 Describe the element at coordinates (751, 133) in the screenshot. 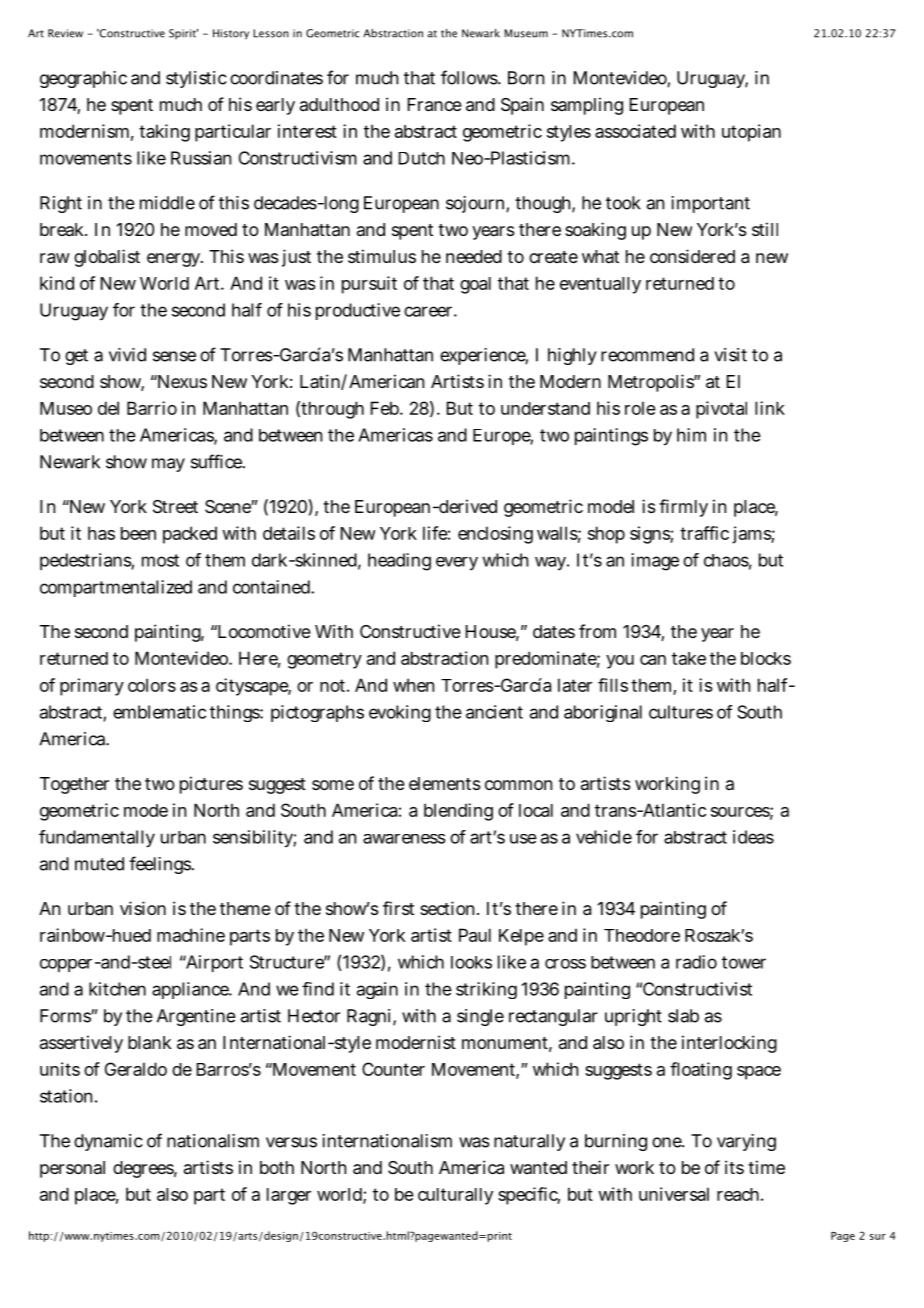

I see `utopian` at that location.
